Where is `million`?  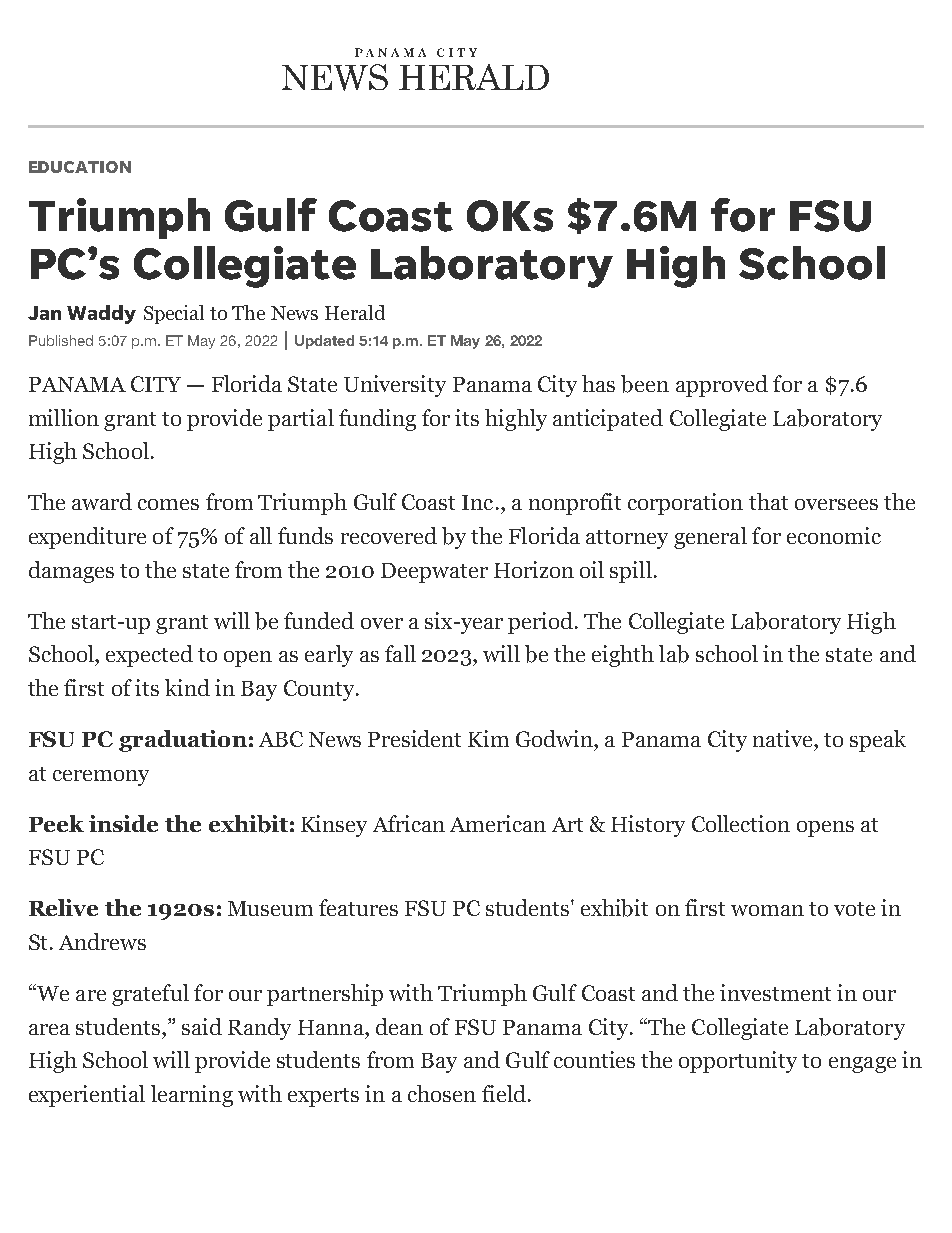 million is located at coordinates (64, 417).
